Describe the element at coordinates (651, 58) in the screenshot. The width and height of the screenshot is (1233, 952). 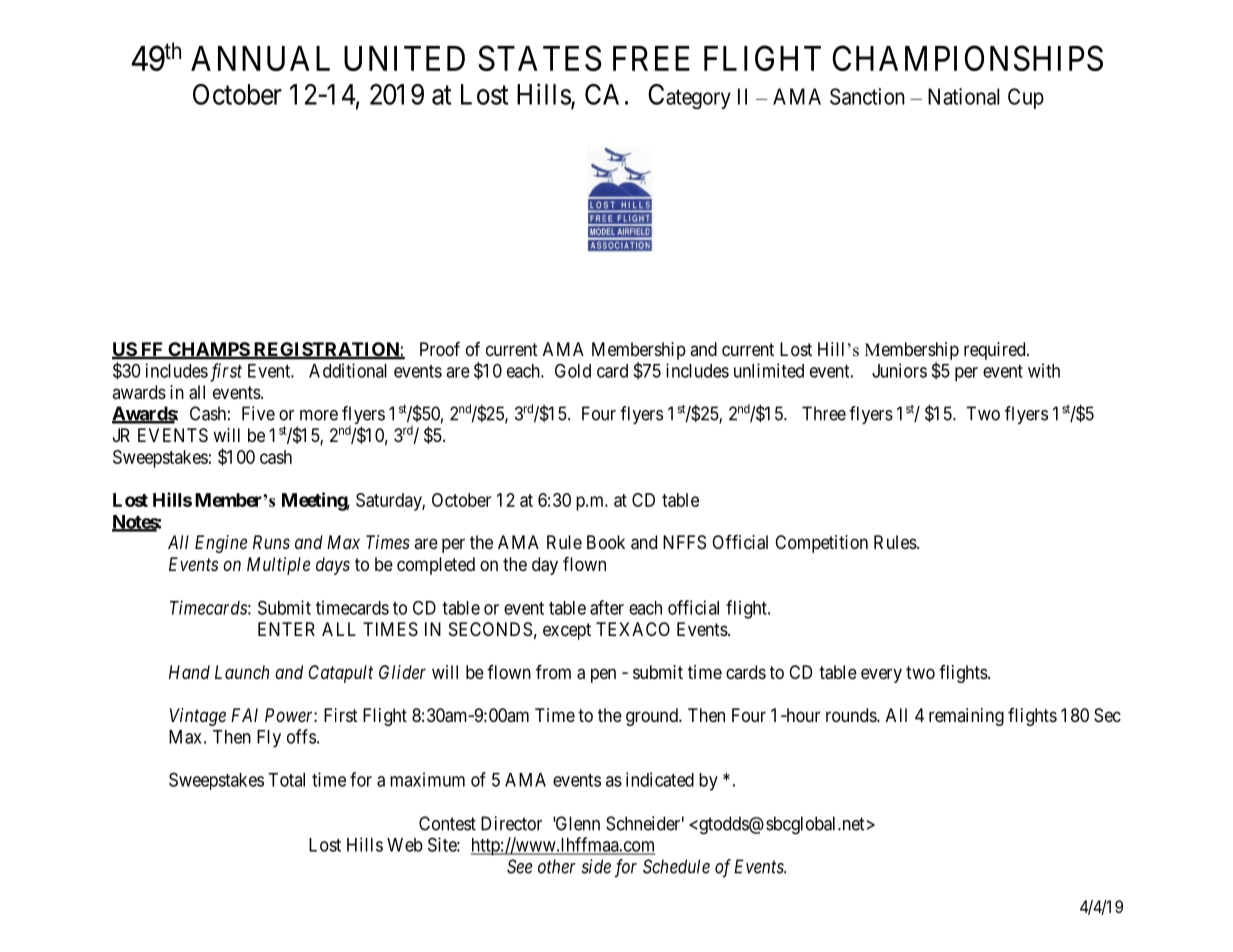
I see `FREE` at that location.
